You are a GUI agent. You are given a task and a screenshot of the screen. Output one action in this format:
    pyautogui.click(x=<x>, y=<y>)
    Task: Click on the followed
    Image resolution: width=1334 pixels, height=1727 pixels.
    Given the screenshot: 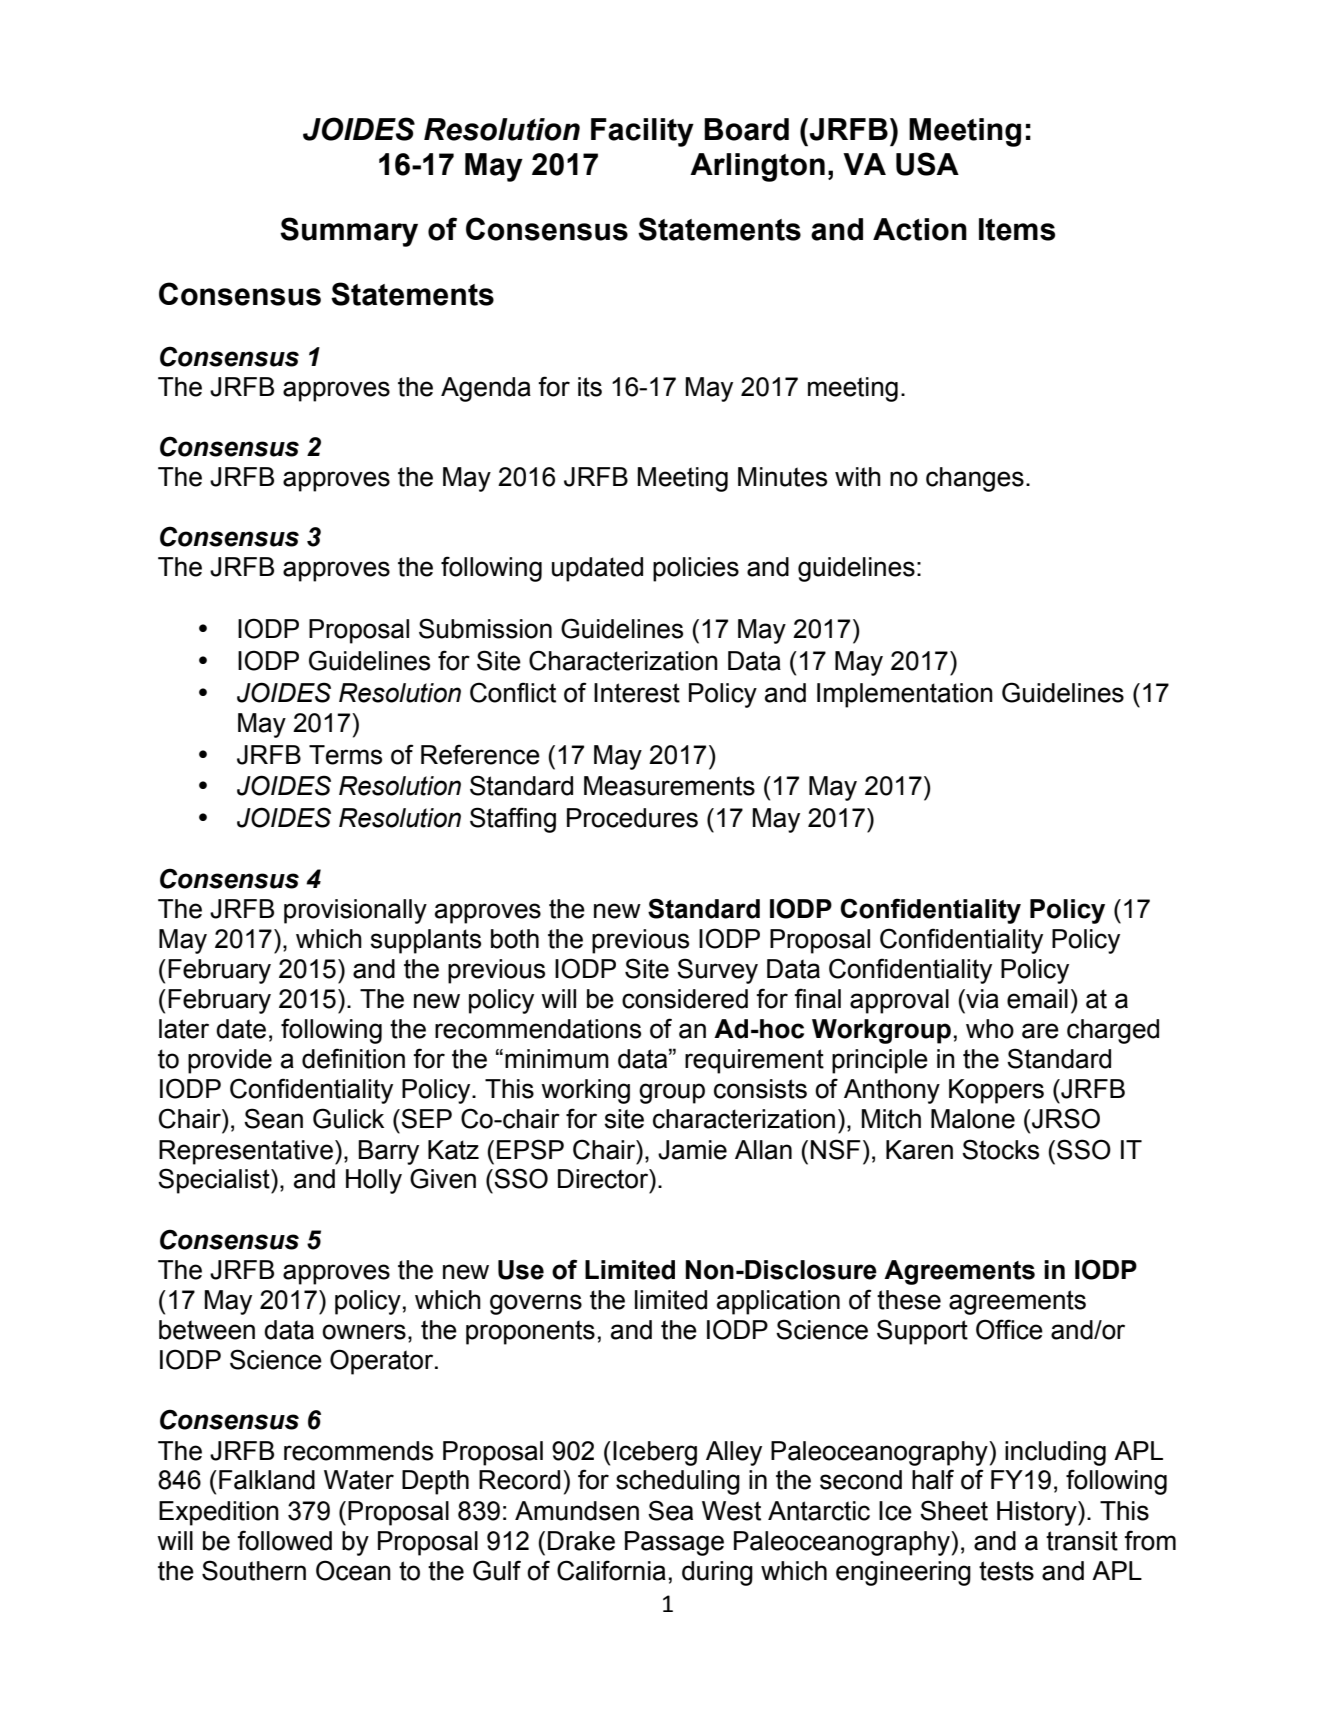 What is the action you would take?
    pyautogui.click(x=284, y=1540)
